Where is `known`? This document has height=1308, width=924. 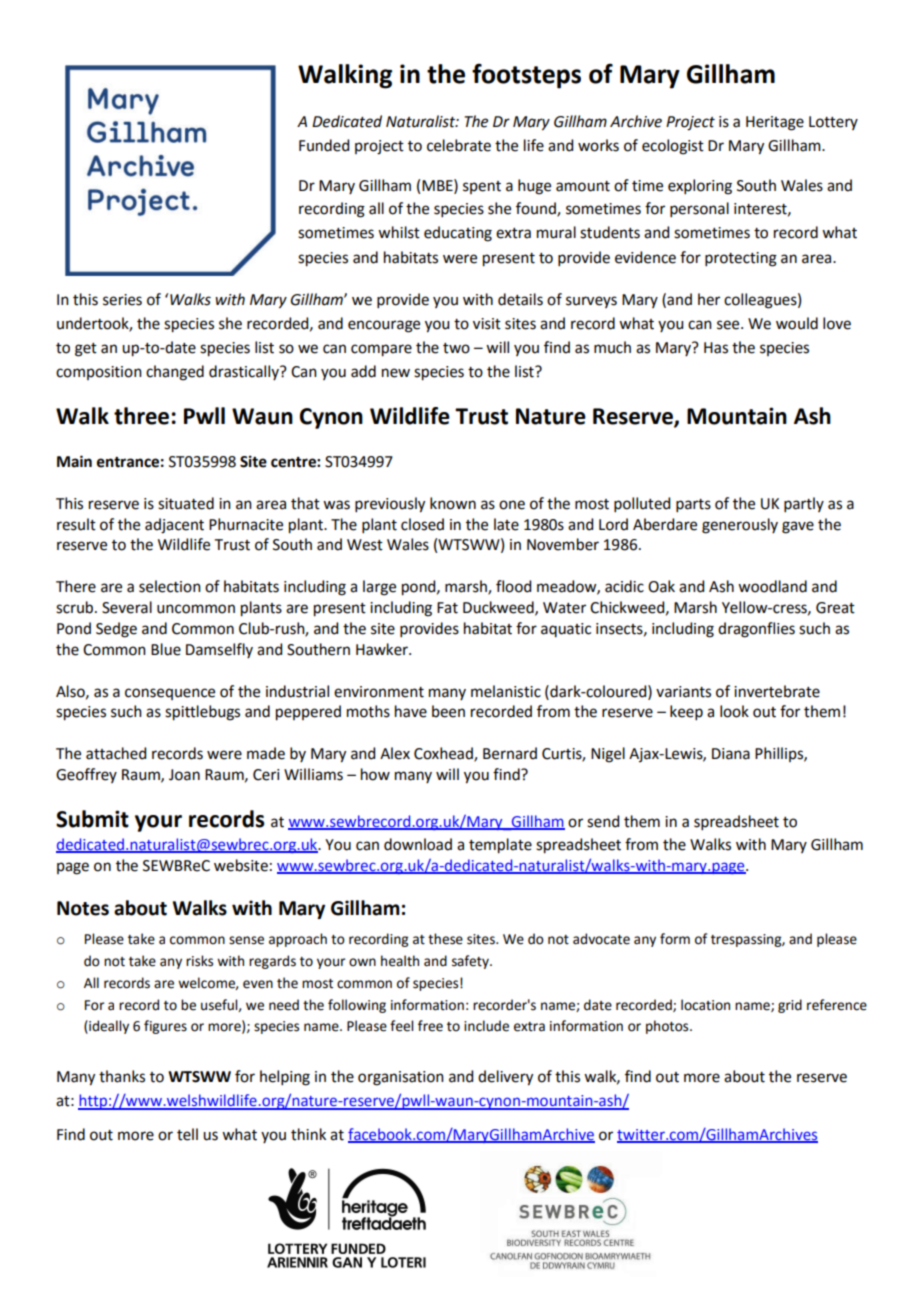
known is located at coordinates (453, 503).
